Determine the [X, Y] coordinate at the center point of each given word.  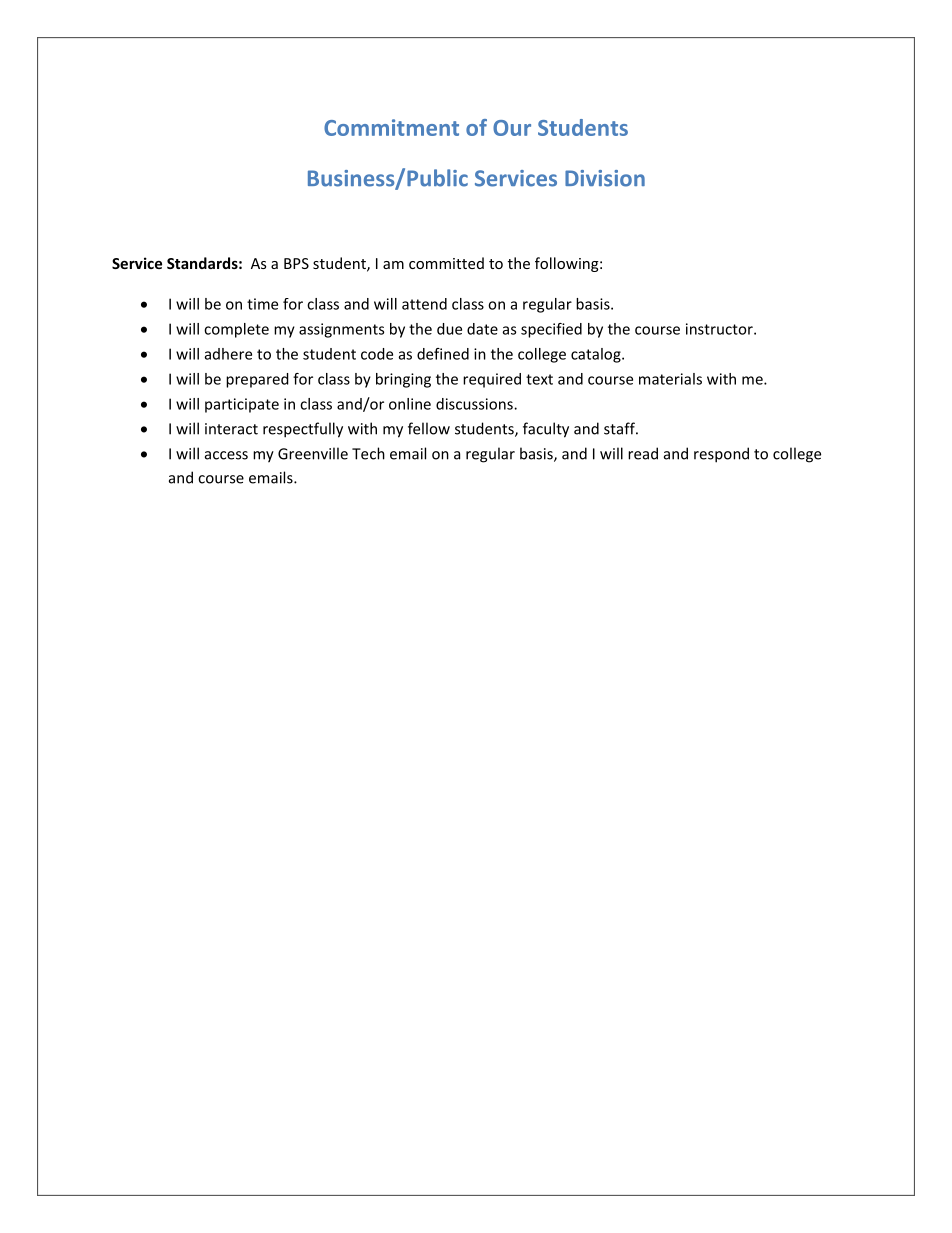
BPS [296, 263]
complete [236, 330]
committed [446, 263]
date [482, 329]
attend [424, 304]
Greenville [313, 453]
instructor [720, 329]
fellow [429, 428]
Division [605, 178]
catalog [597, 355]
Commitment [391, 127]
